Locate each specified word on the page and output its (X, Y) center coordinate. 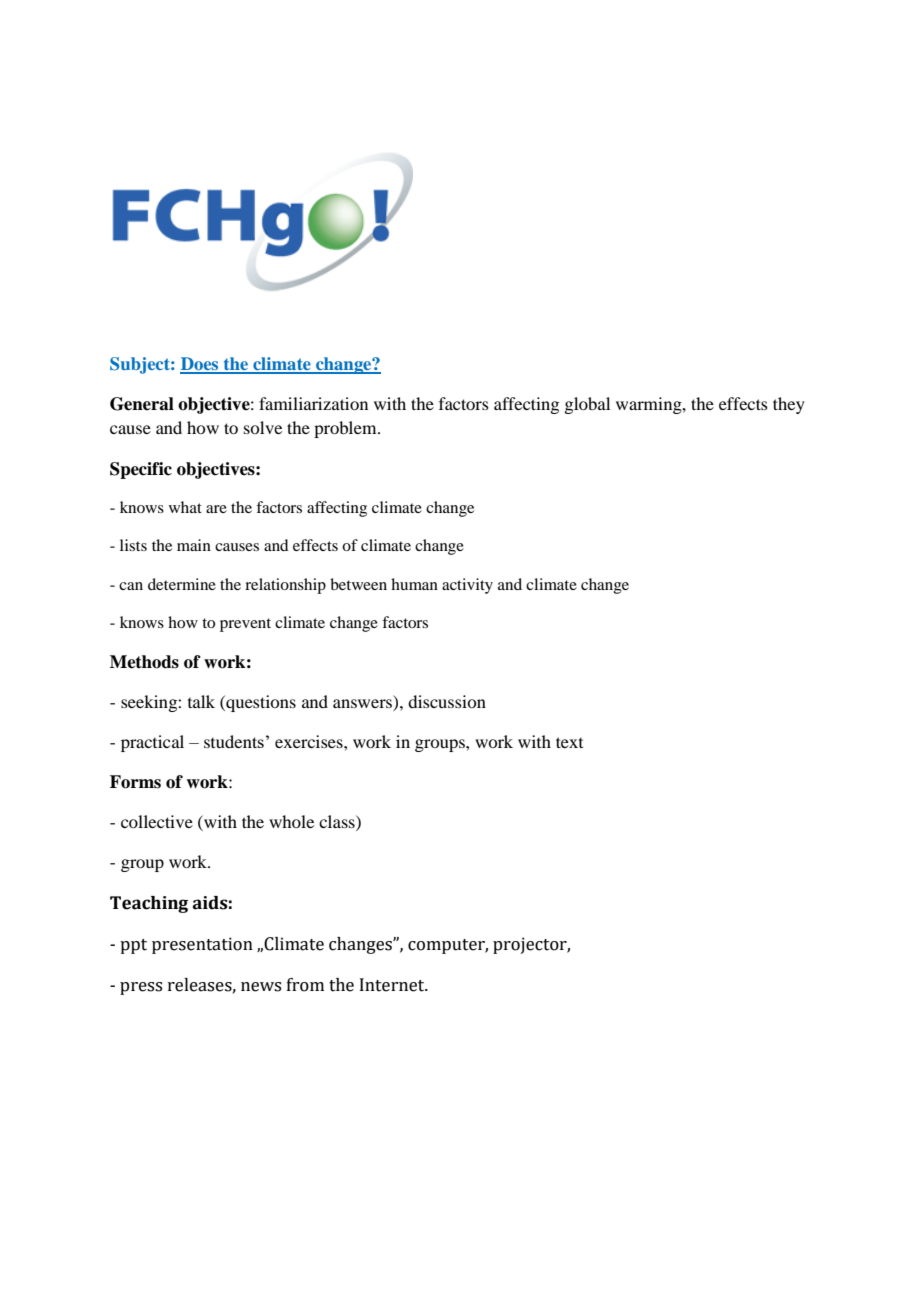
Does (200, 365)
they (789, 405)
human (414, 584)
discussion (447, 701)
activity (467, 586)
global (587, 405)
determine (182, 584)
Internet (393, 985)
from (305, 985)
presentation (202, 945)
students (234, 741)
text (569, 742)
